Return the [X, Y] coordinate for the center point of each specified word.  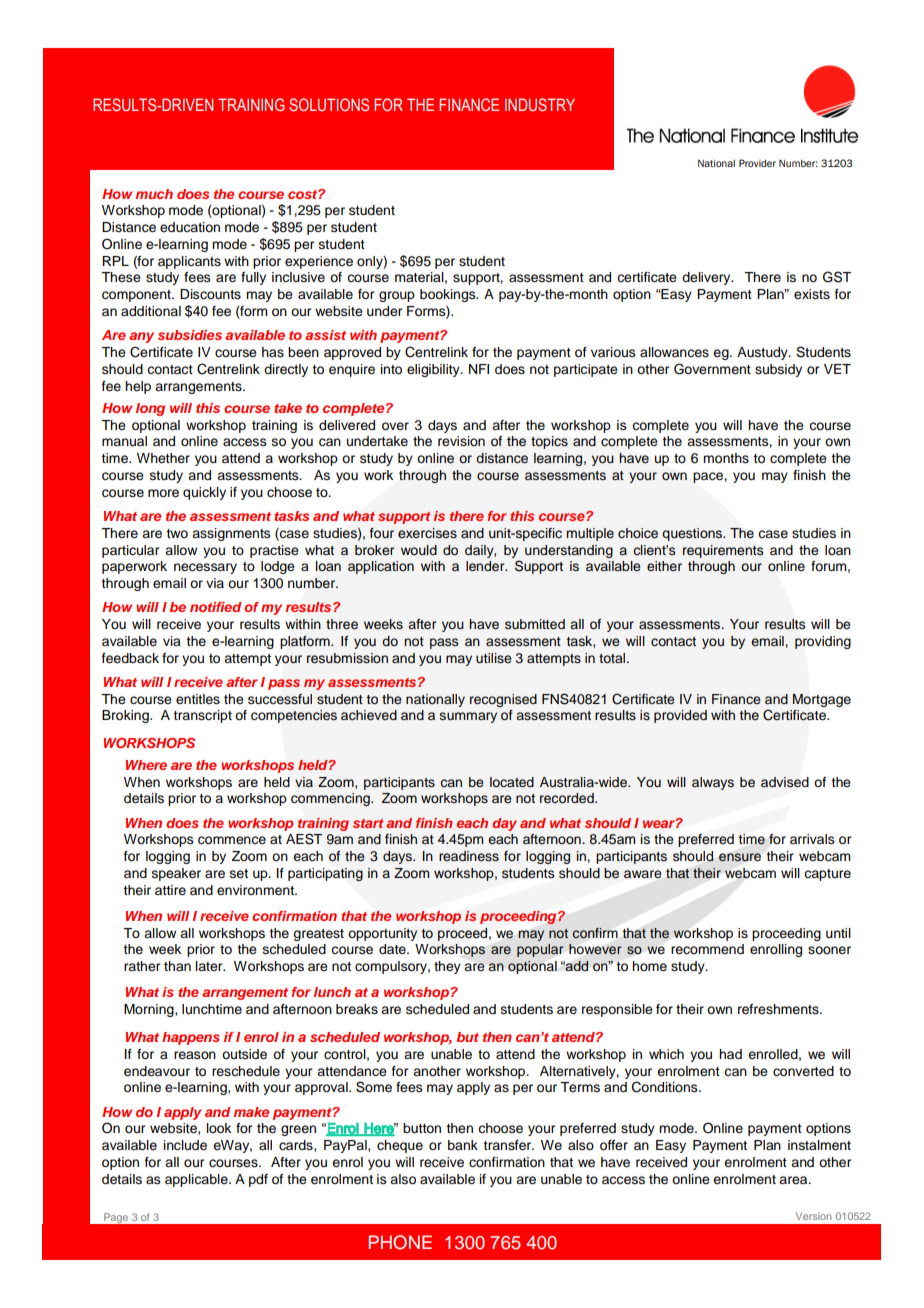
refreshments [779, 1009]
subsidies [190, 335]
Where [146, 765]
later [210, 966]
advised [785, 782]
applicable [197, 1180]
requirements [723, 551]
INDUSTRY [540, 104]
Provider [757, 163]
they [447, 967]
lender [486, 566]
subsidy [778, 370]
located [512, 782]
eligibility [434, 370]
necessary [205, 568]
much [154, 194]
